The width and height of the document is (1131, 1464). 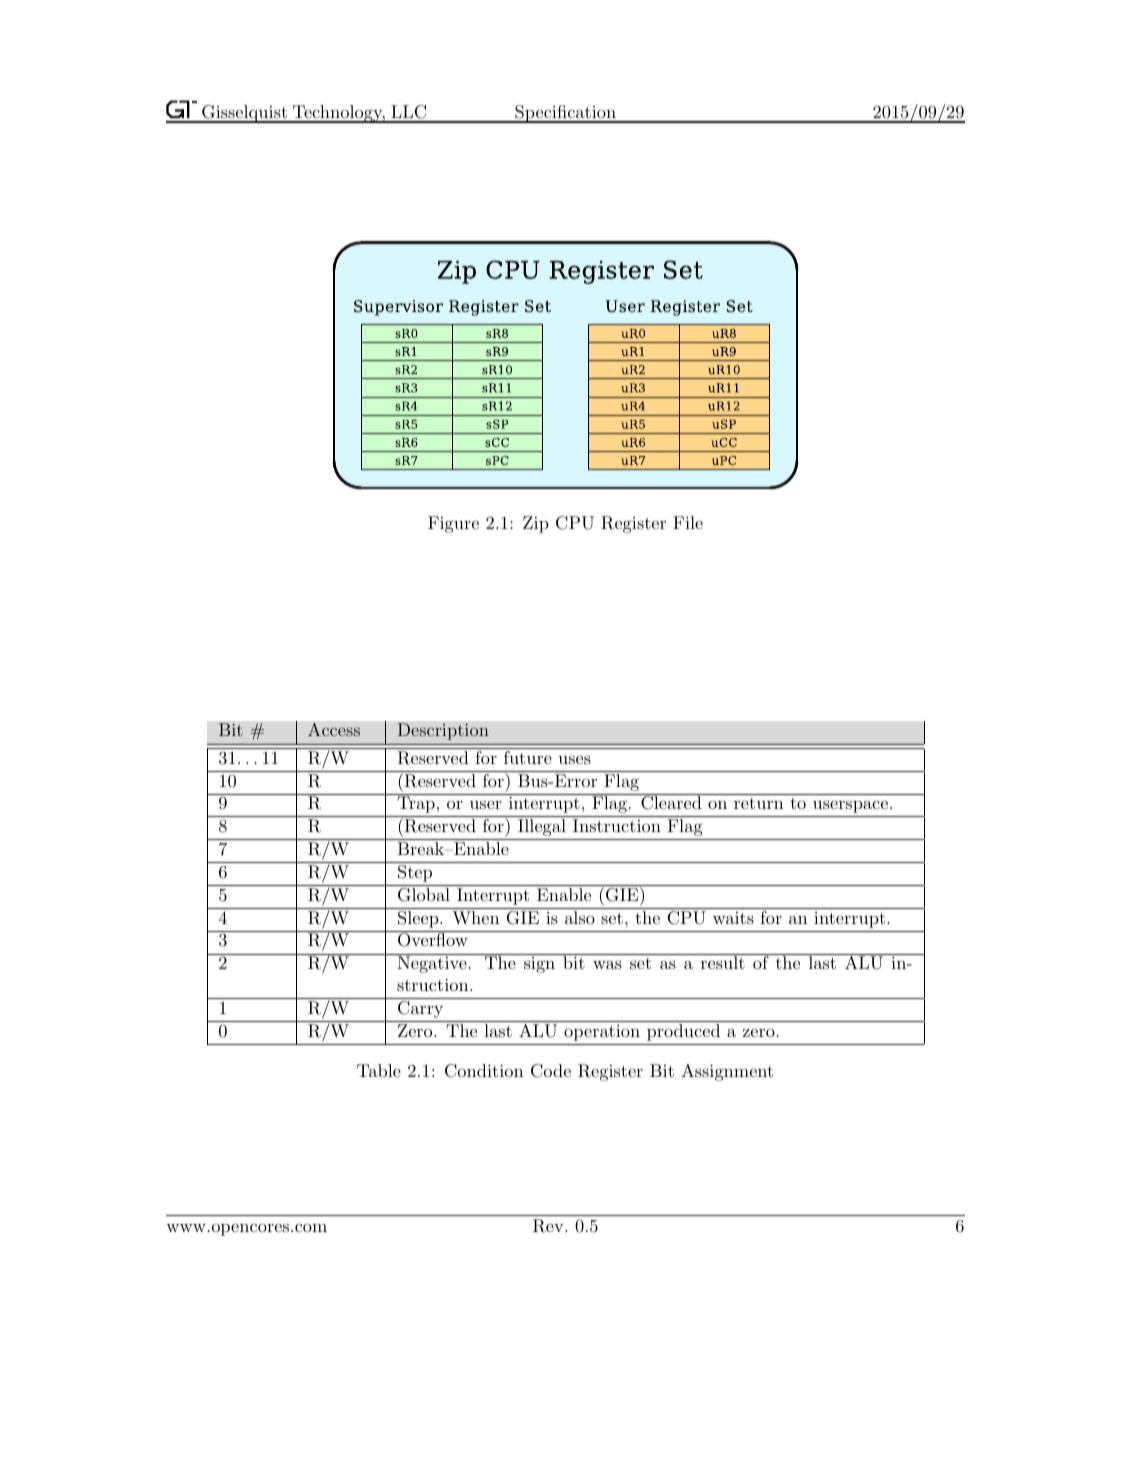 What do you see at coordinates (424, 895) in the document?
I see `Global` at bounding box center [424, 895].
